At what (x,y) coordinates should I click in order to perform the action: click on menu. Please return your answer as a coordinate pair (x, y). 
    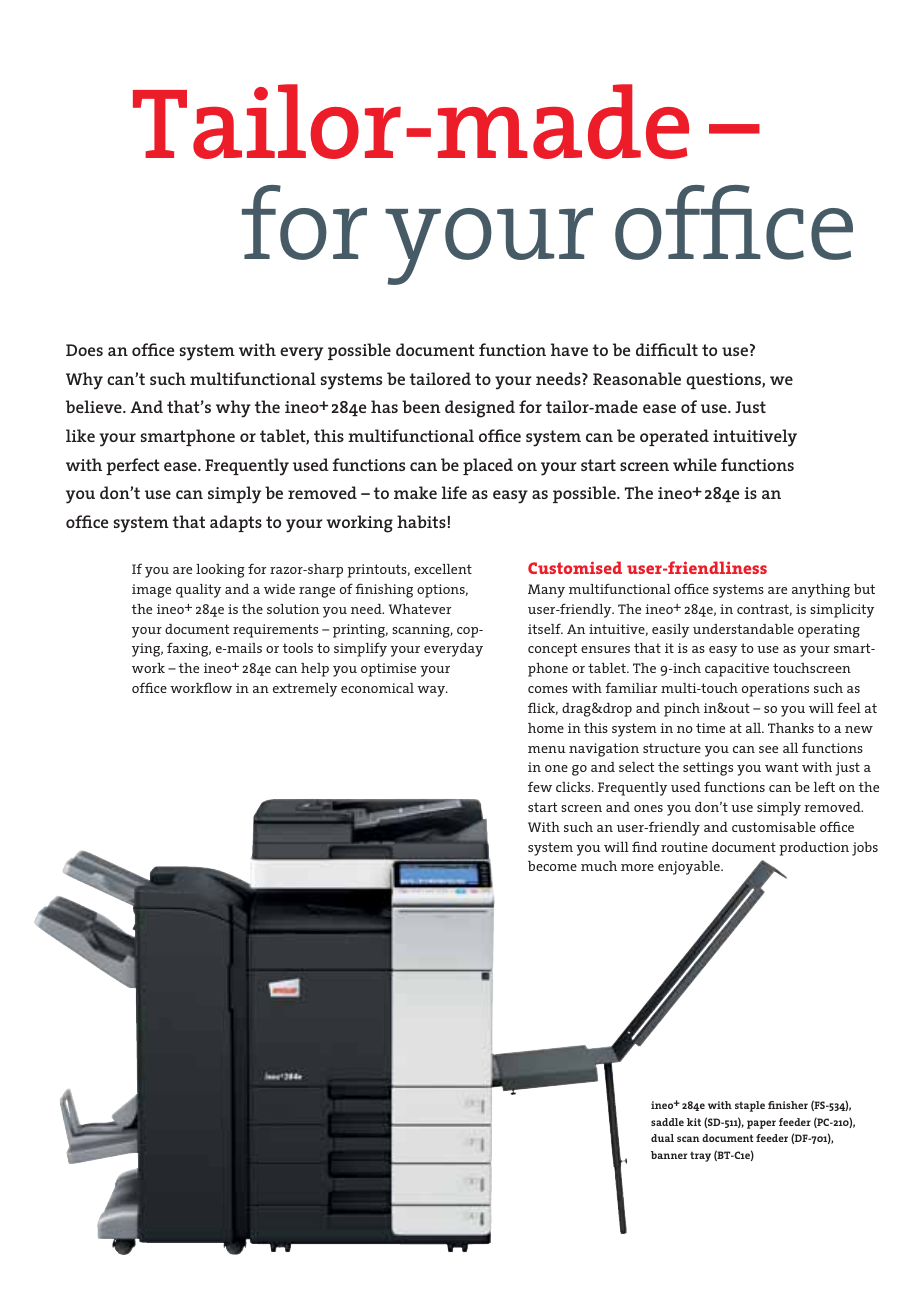
    Looking at the image, I should click on (547, 749).
